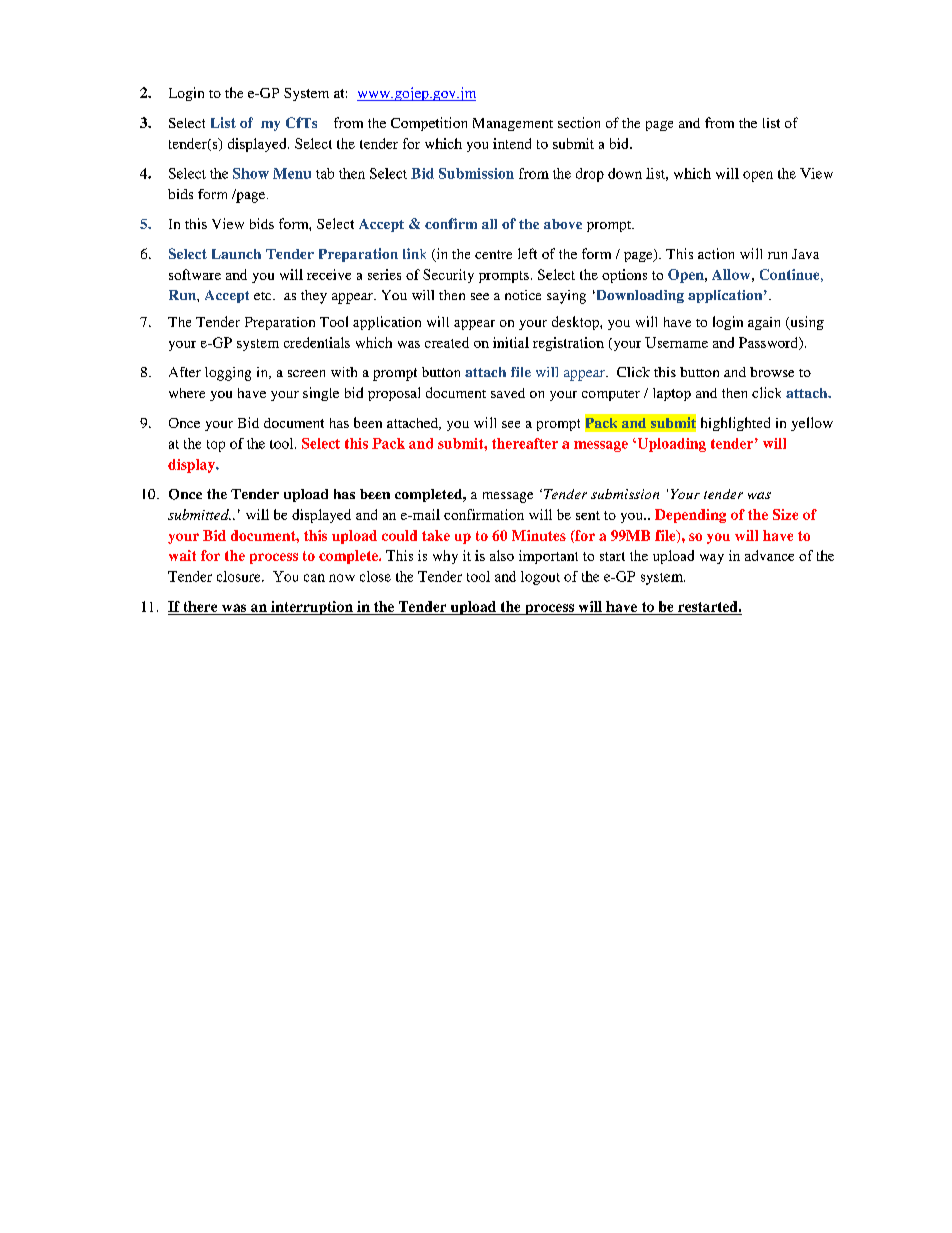 This document has height=1233, width=952. I want to click on could, so click(399, 535).
